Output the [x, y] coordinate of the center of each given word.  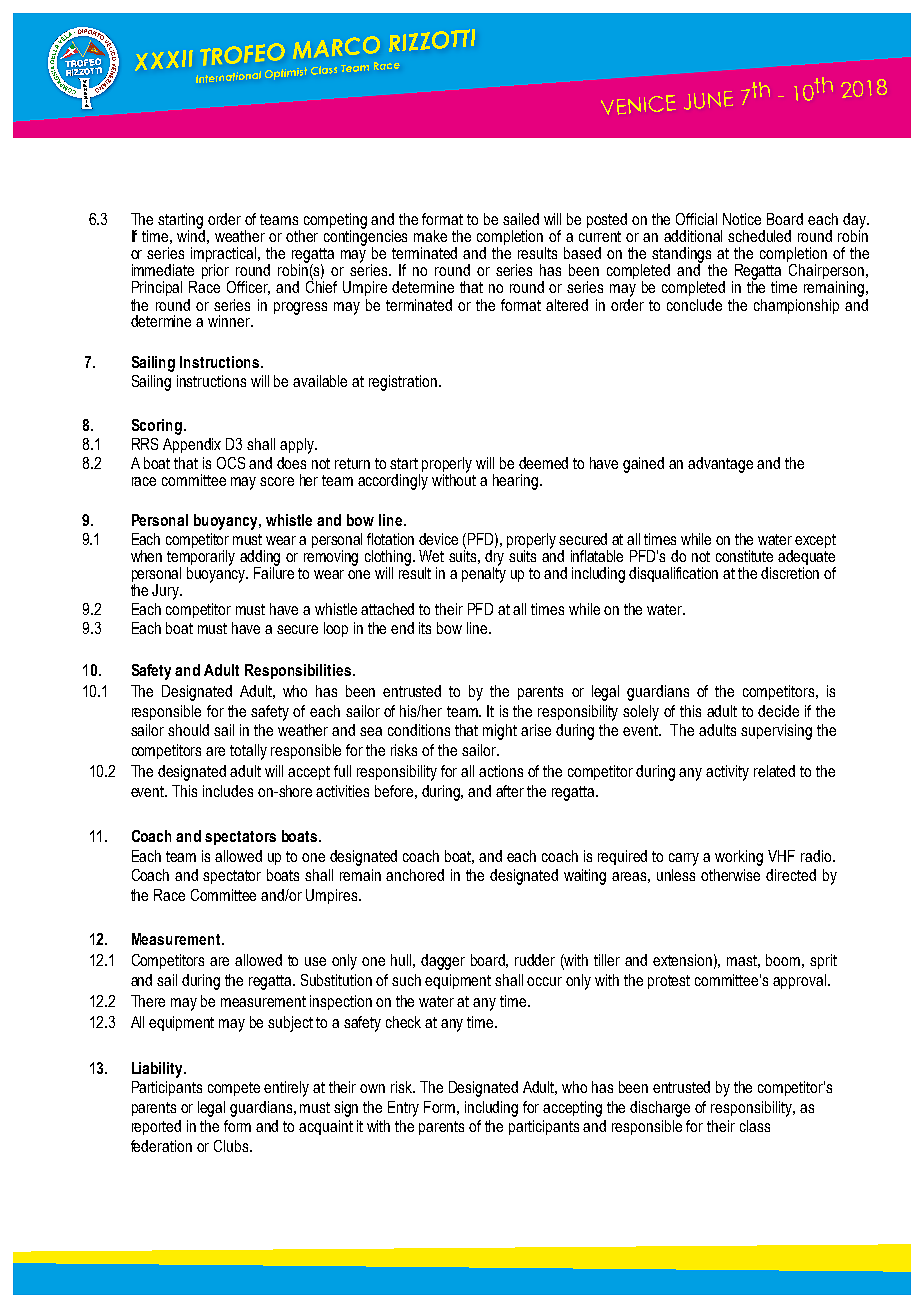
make [430, 236]
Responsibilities [299, 671]
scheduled [759, 236]
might [500, 732]
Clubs [232, 1146]
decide [778, 711]
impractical [225, 256]
